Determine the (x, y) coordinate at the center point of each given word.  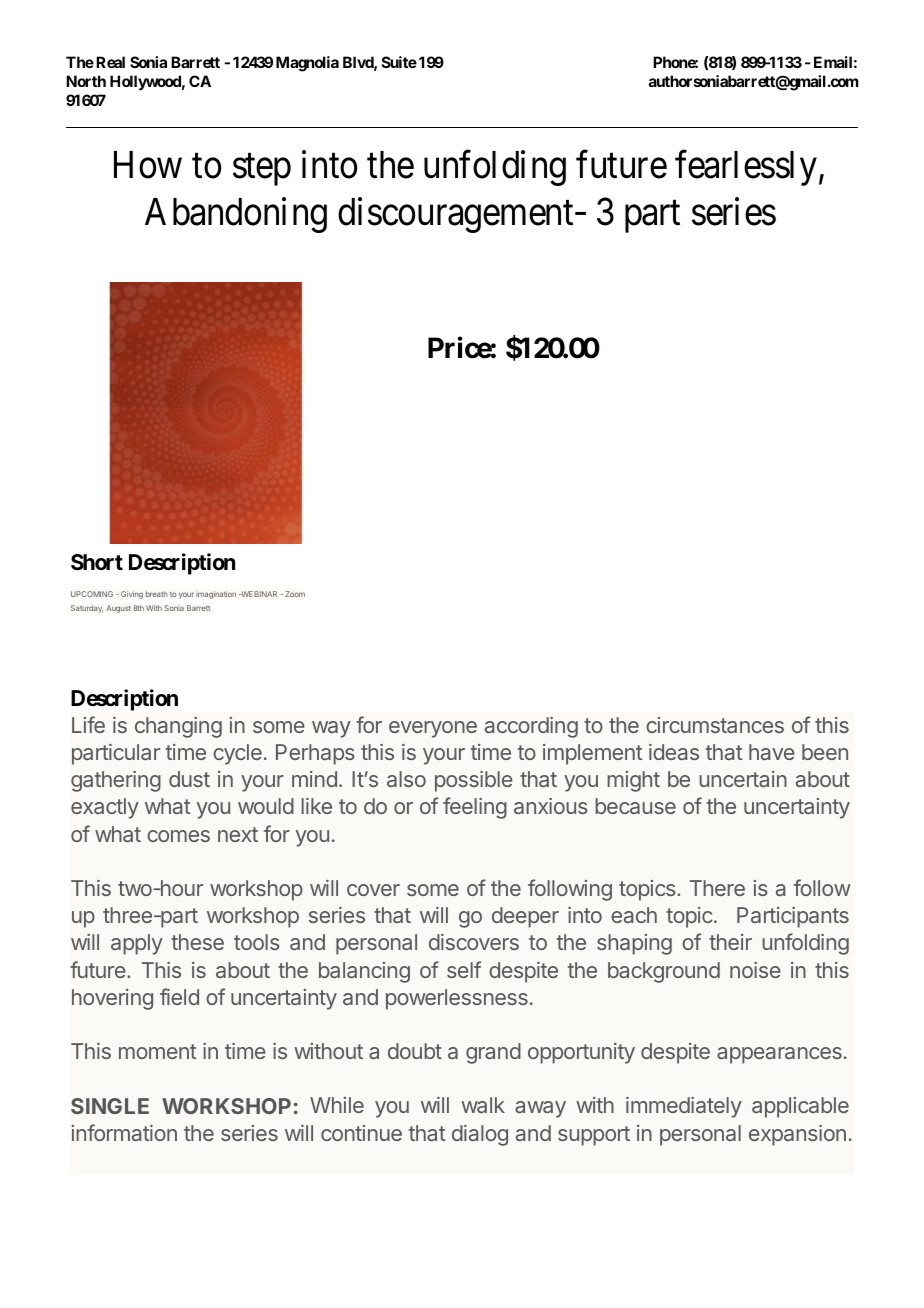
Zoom (295, 594)
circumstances (715, 725)
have (772, 752)
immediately (684, 1107)
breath (157, 594)
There (717, 888)
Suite (399, 62)
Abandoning (236, 215)
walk (483, 1105)
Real (110, 62)
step (262, 170)
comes (178, 836)
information (124, 1132)
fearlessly (746, 168)
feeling (475, 808)
